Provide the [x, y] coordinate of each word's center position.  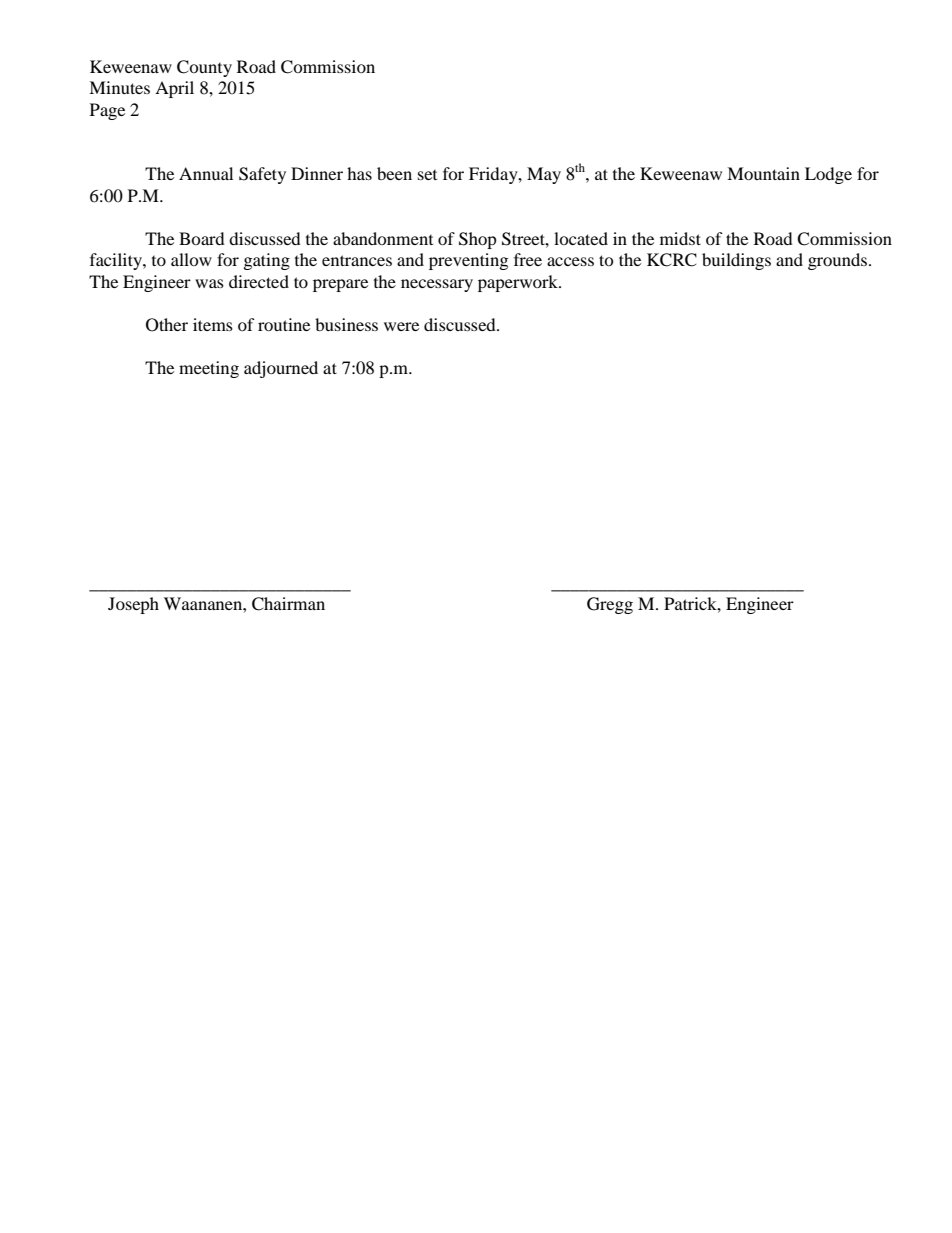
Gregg [610, 605]
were [401, 326]
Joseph [133, 605]
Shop [478, 240]
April [174, 89]
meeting [209, 369]
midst [680, 238]
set [427, 175]
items [213, 324]
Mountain [763, 173]
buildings [736, 261]
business [346, 324]
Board [202, 238]
